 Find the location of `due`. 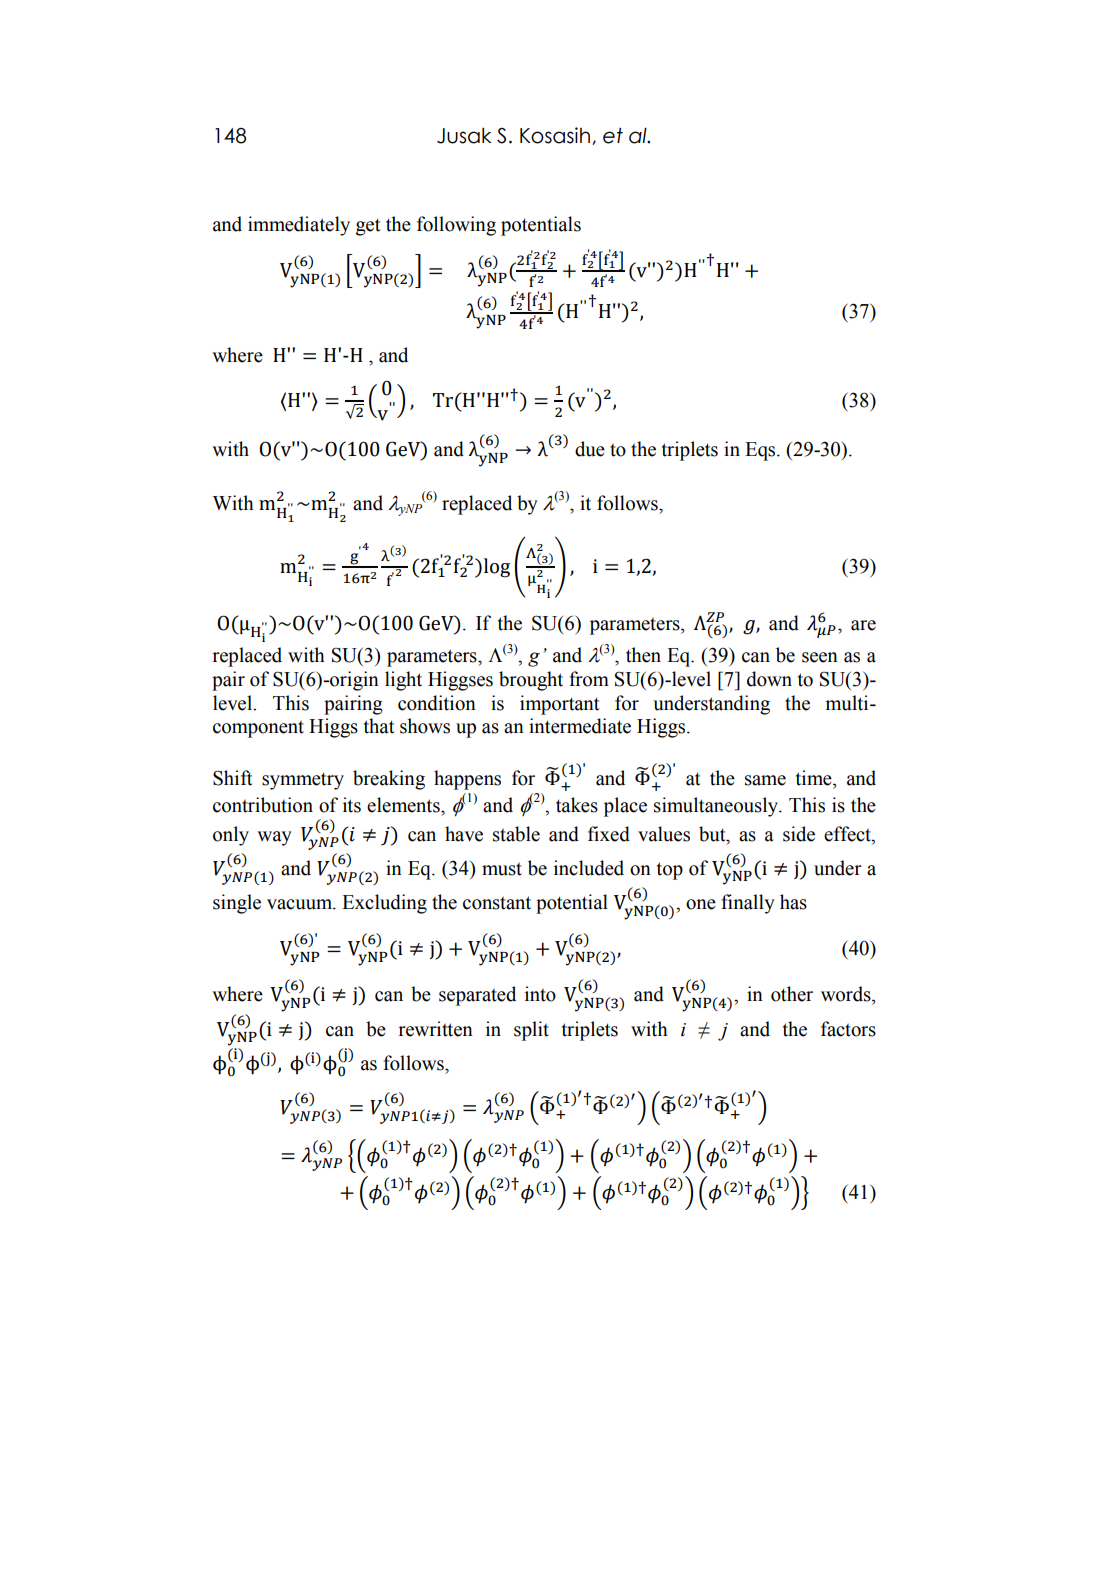

due is located at coordinates (590, 449).
